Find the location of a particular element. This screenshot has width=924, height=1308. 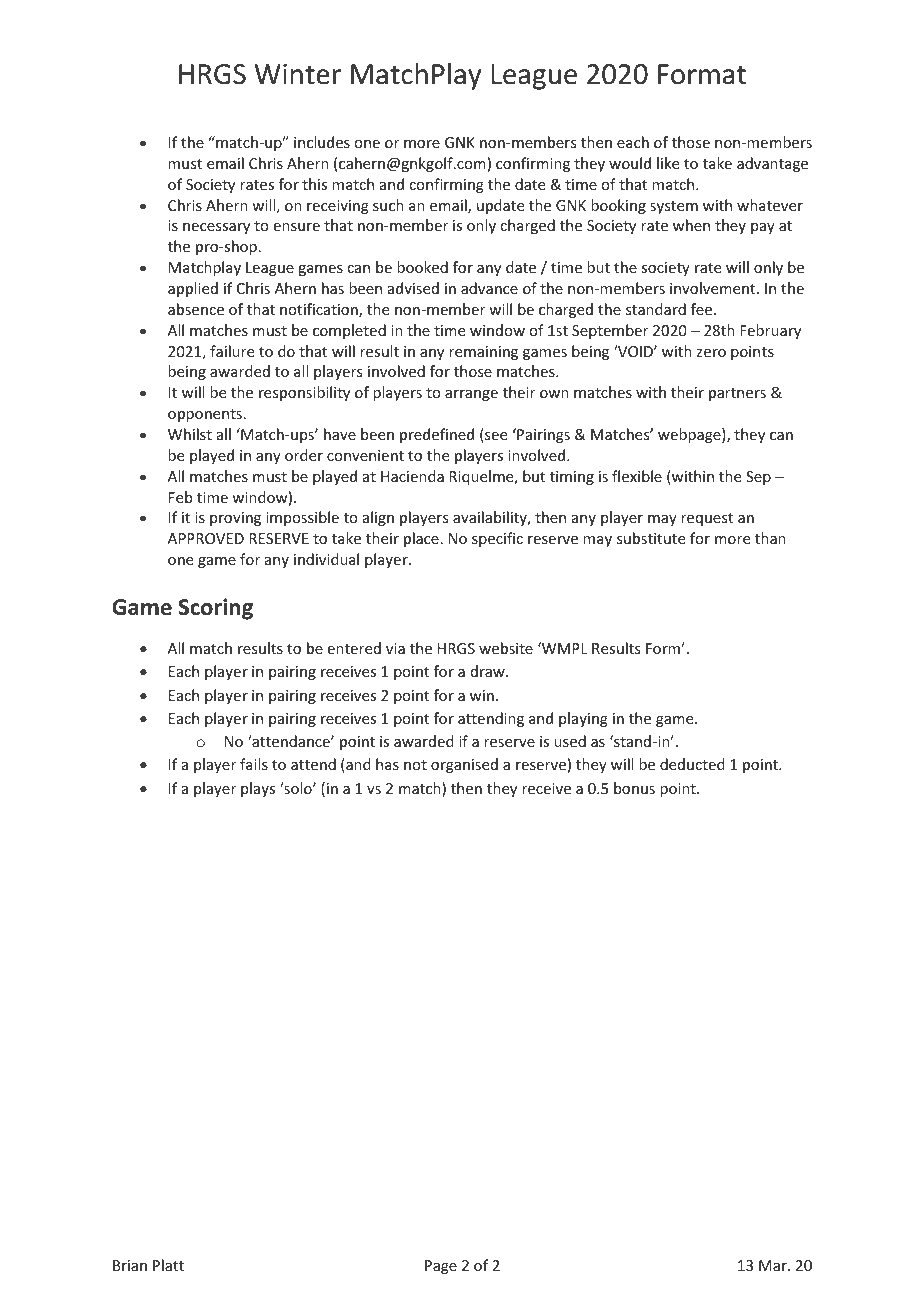

Scoring is located at coordinates (215, 609).
